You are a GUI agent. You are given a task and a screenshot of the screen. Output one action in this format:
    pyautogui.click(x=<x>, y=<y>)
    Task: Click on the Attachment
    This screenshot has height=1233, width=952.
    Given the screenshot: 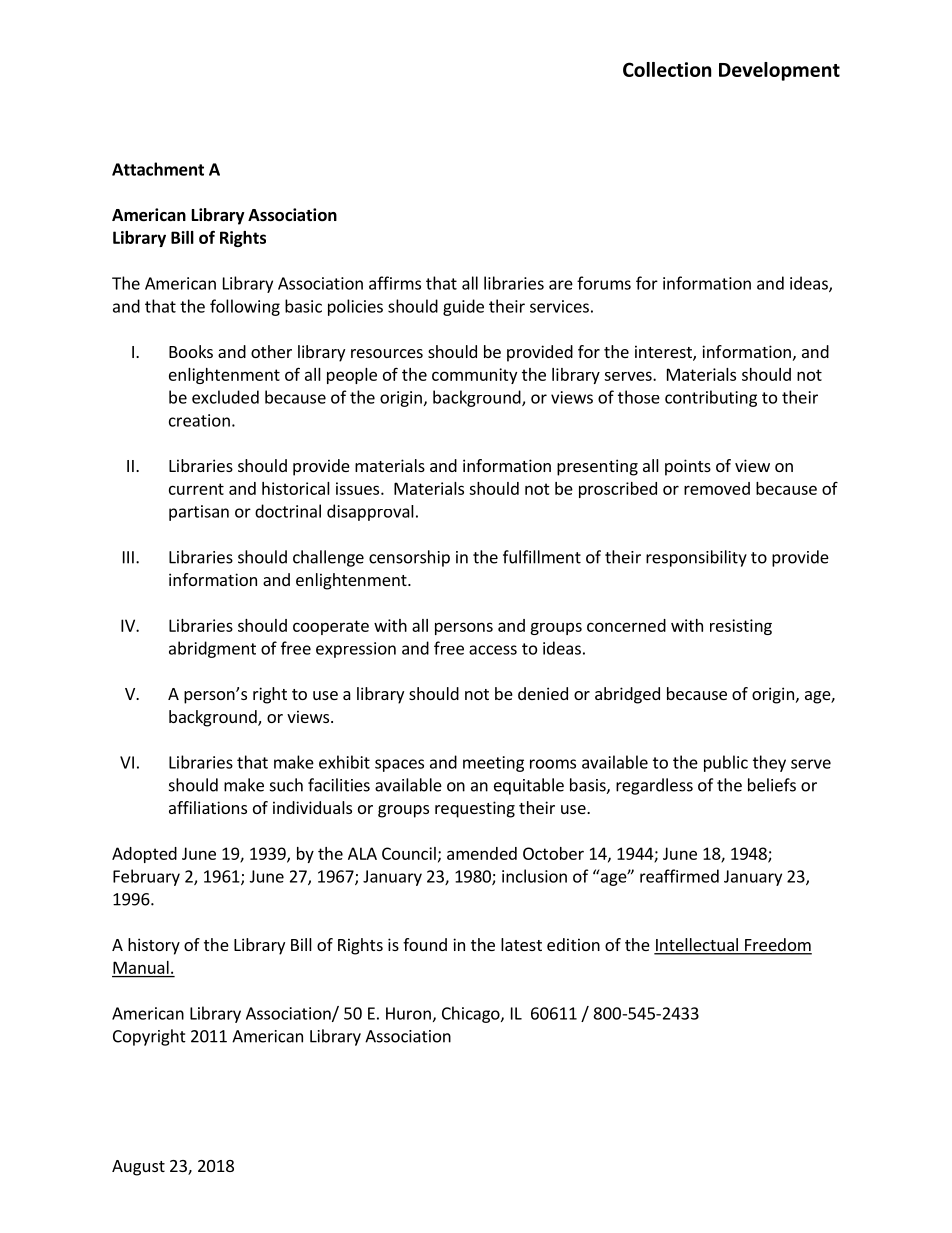 What is the action you would take?
    pyautogui.click(x=158, y=169)
